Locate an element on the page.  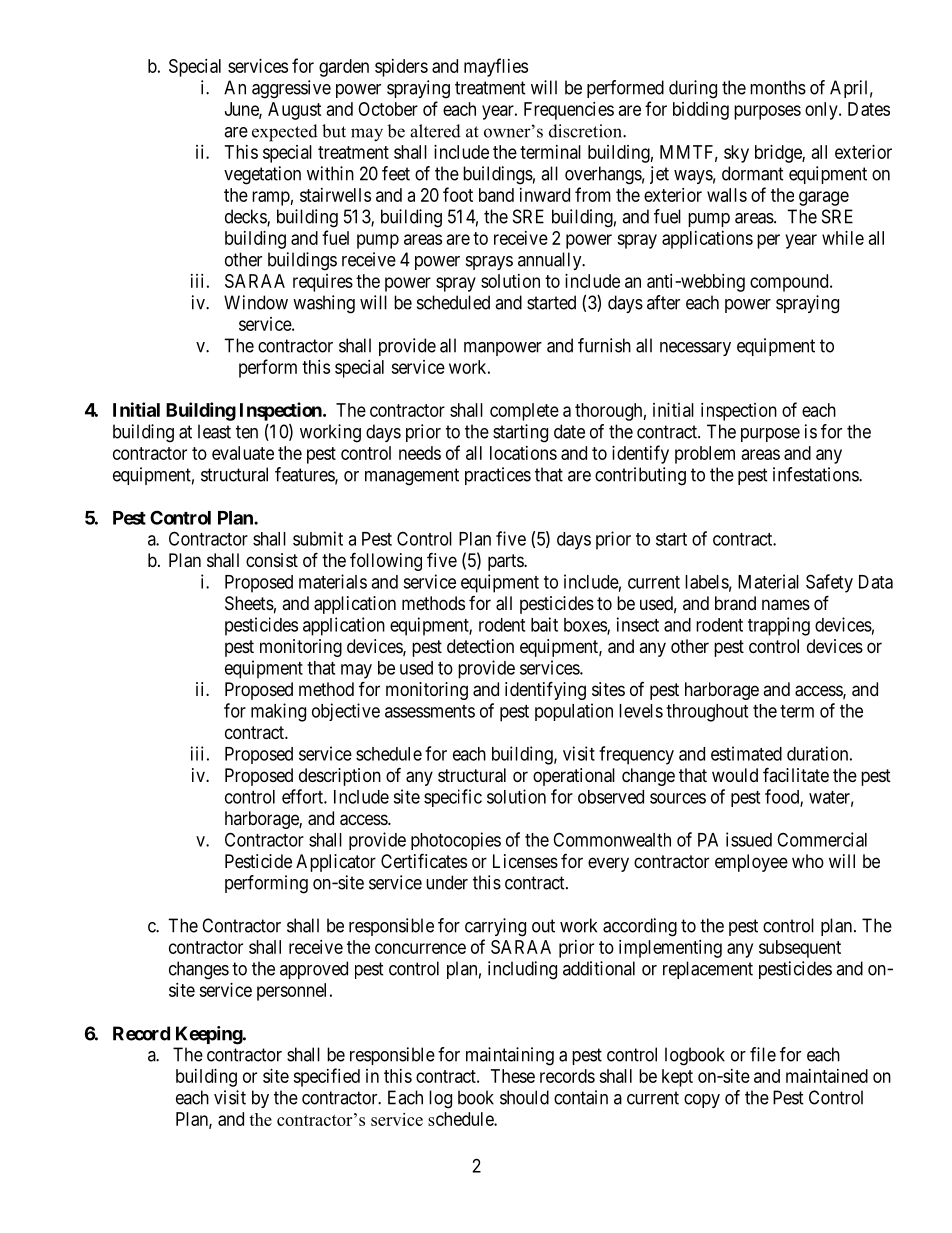
effort is located at coordinates (303, 796).
